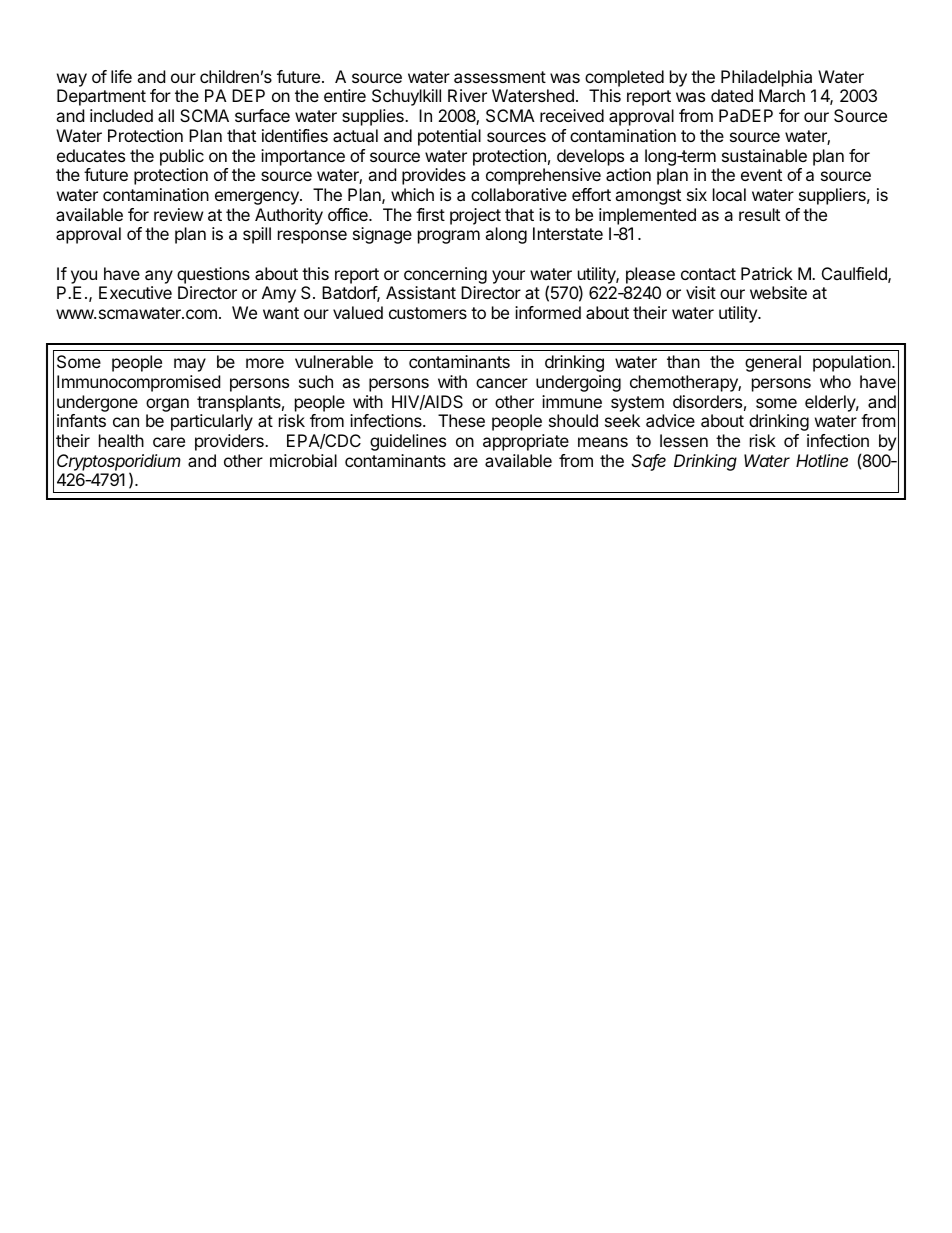 The width and height of the document is (952, 1233). I want to click on Executive, so click(135, 292).
